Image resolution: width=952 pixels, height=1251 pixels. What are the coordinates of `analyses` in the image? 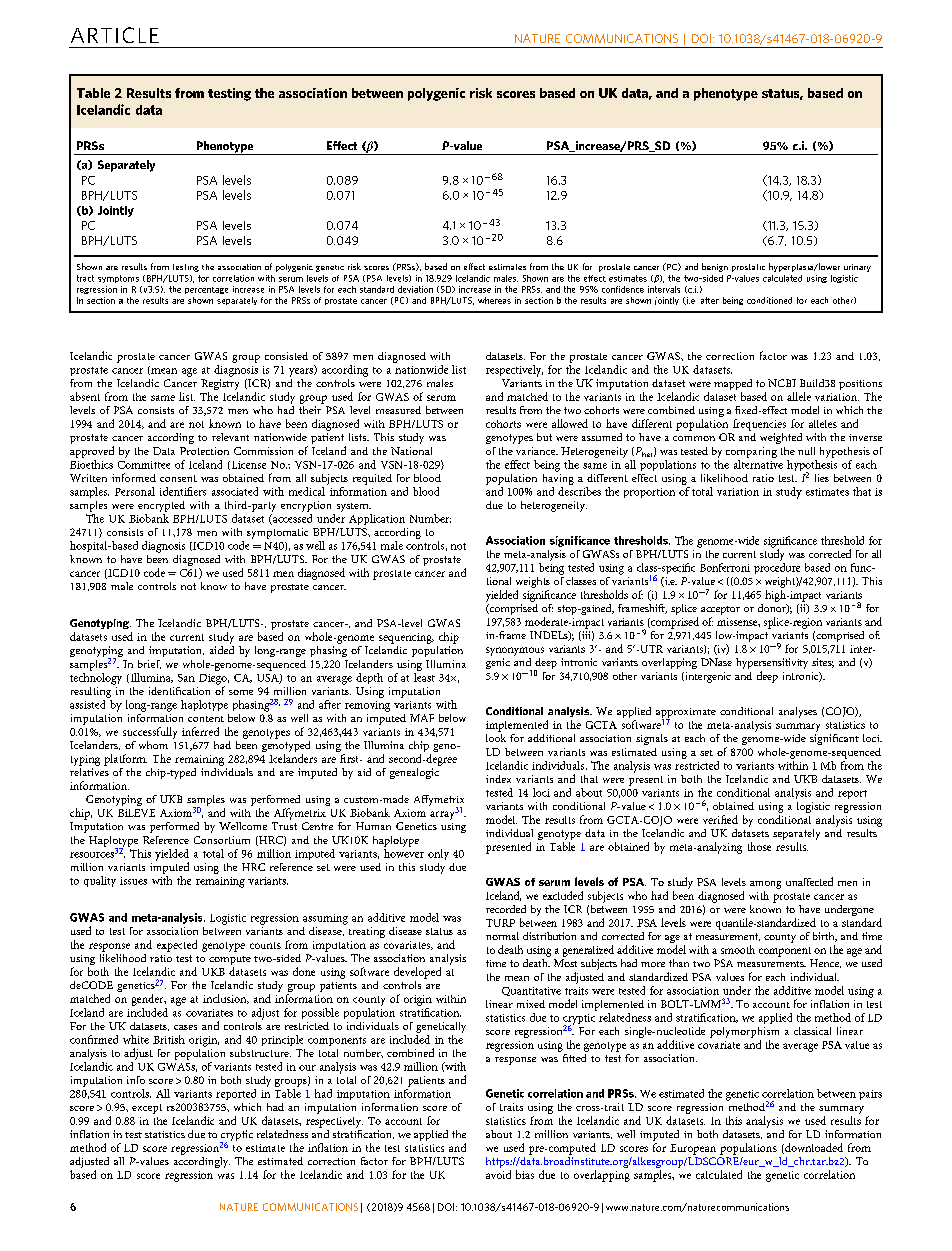 It's located at (798, 712).
